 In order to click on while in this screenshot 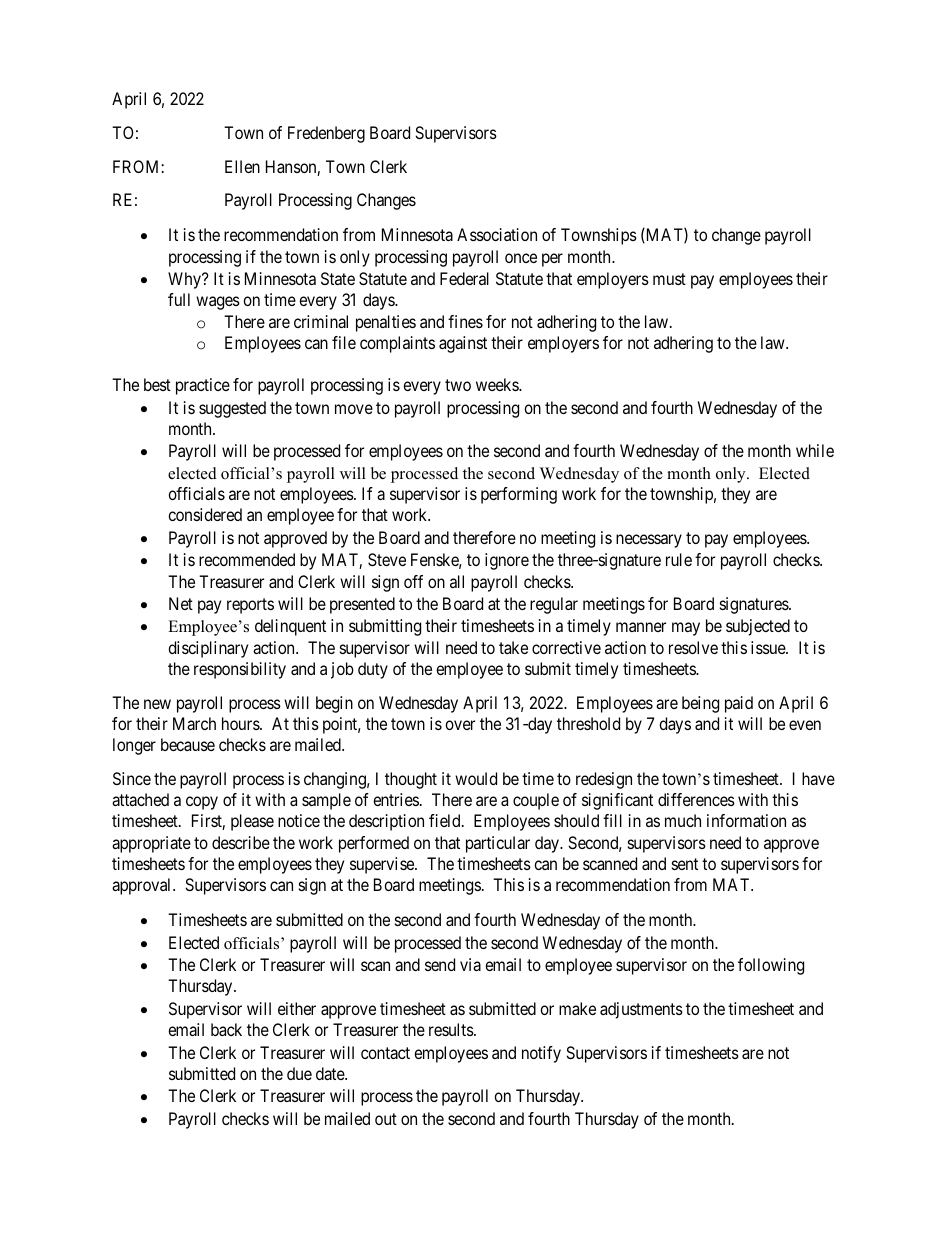, I will do `click(815, 450)`.
